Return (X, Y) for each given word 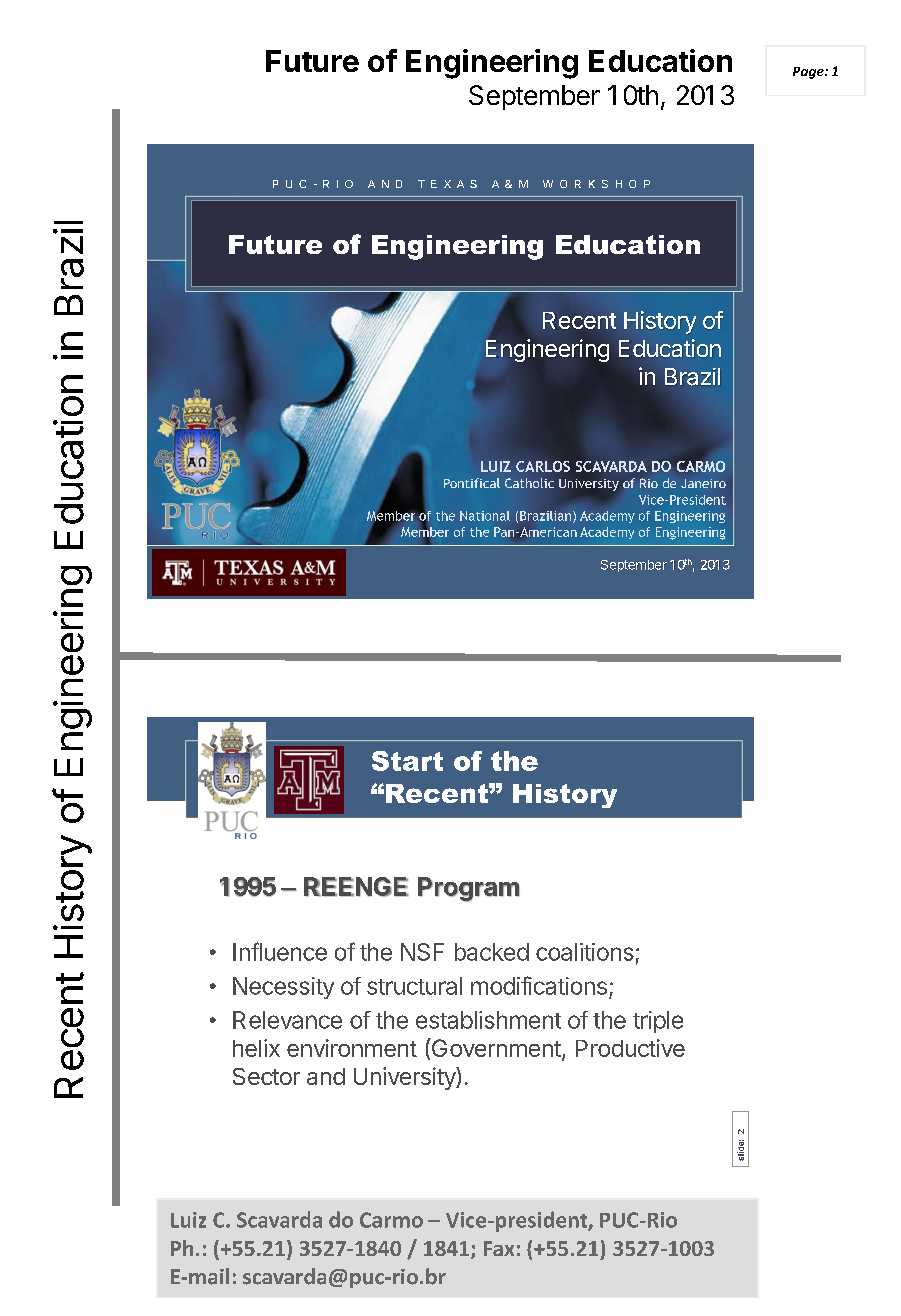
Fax (499, 1248)
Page (809, 73)
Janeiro (703, 483)
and (326, 1076)
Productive (630, 1048)
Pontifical (472, 483)
